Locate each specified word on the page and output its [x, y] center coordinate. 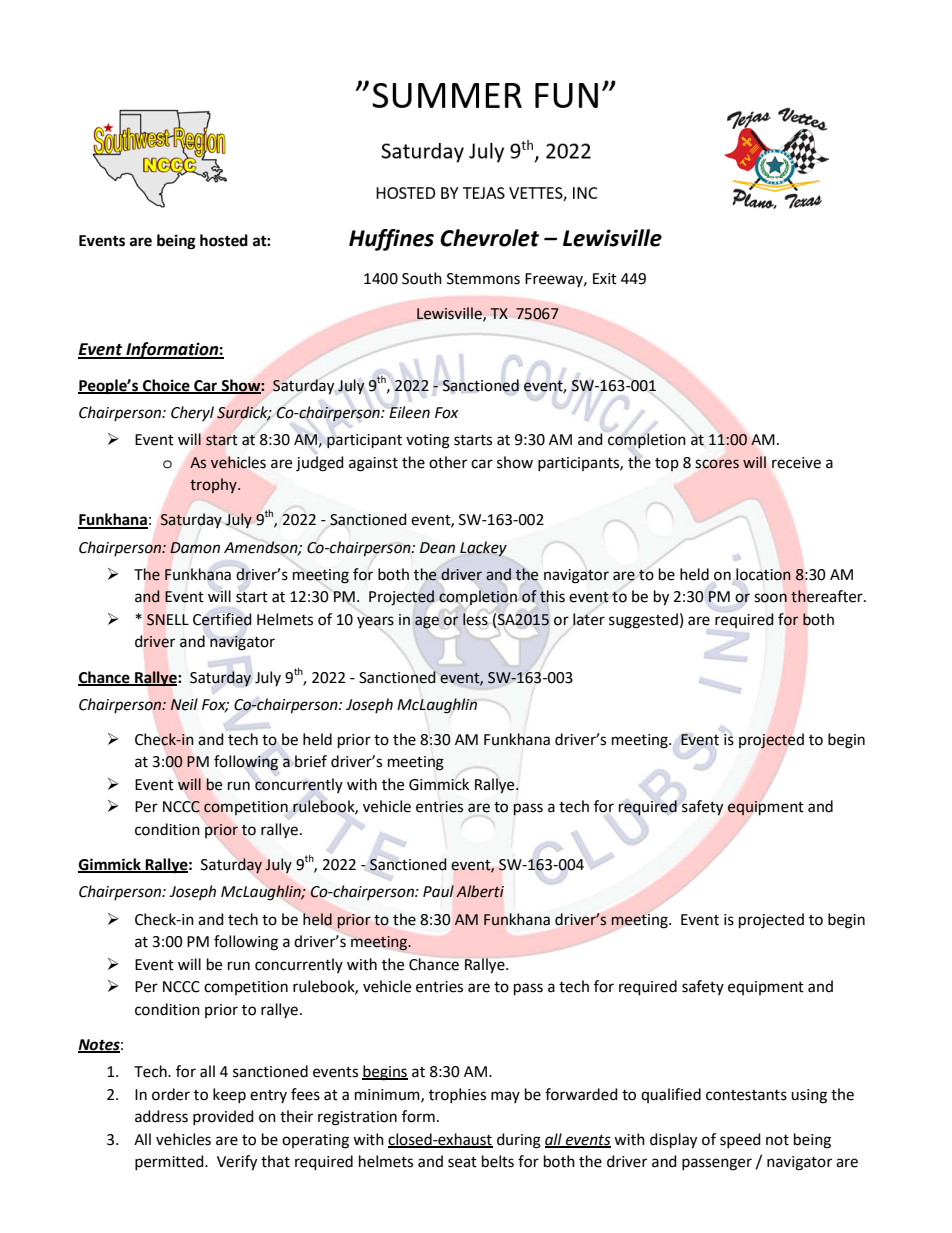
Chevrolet [489, 238]
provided [223, 1117]
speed [740, 1140]
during [519, 1141]
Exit [605, 279]
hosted [224, 240]
